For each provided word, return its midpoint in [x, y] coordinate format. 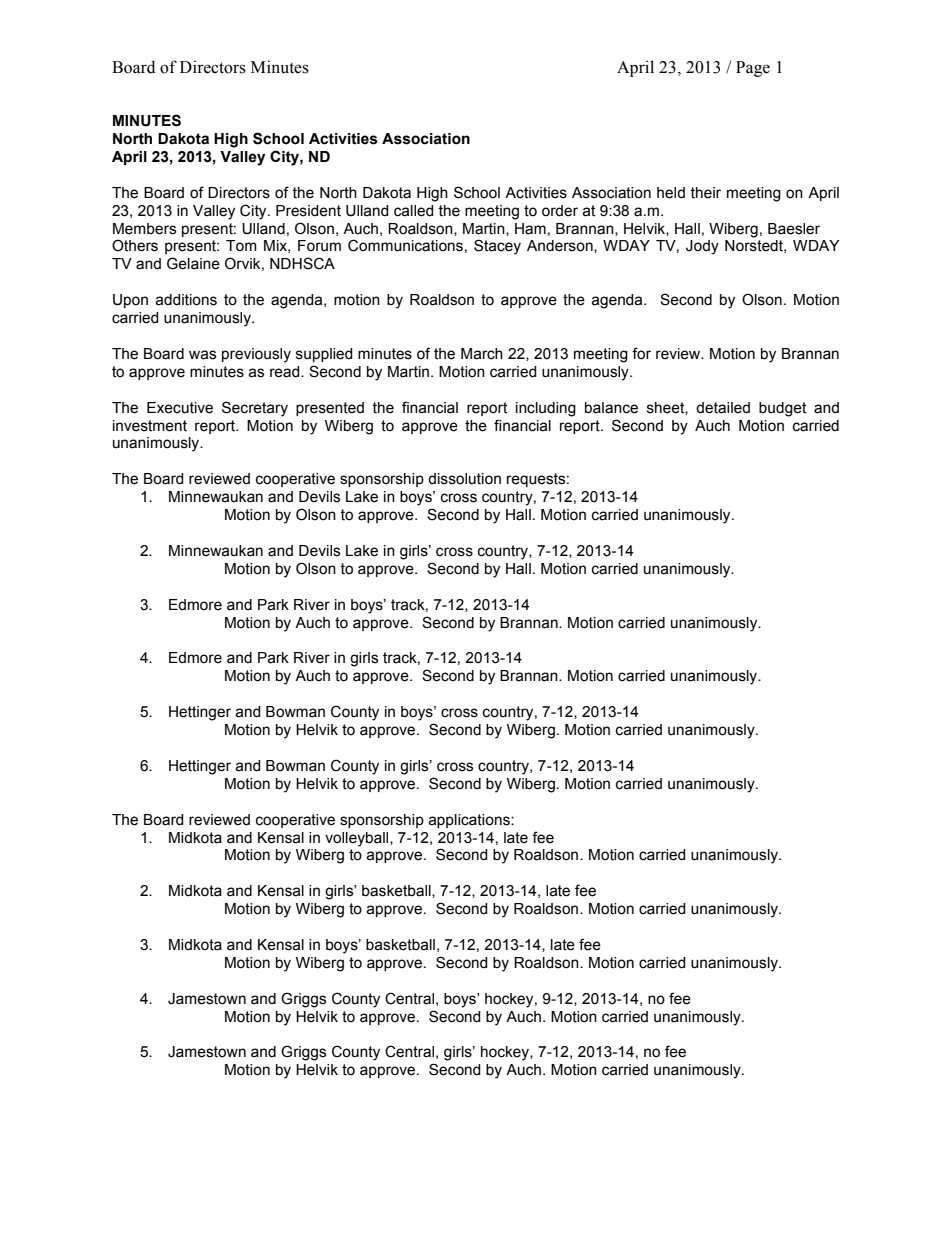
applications [470, 821]
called [414, 211]
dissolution [464, 479]
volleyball [358, 839]
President [308, 211]
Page [753, 69]
